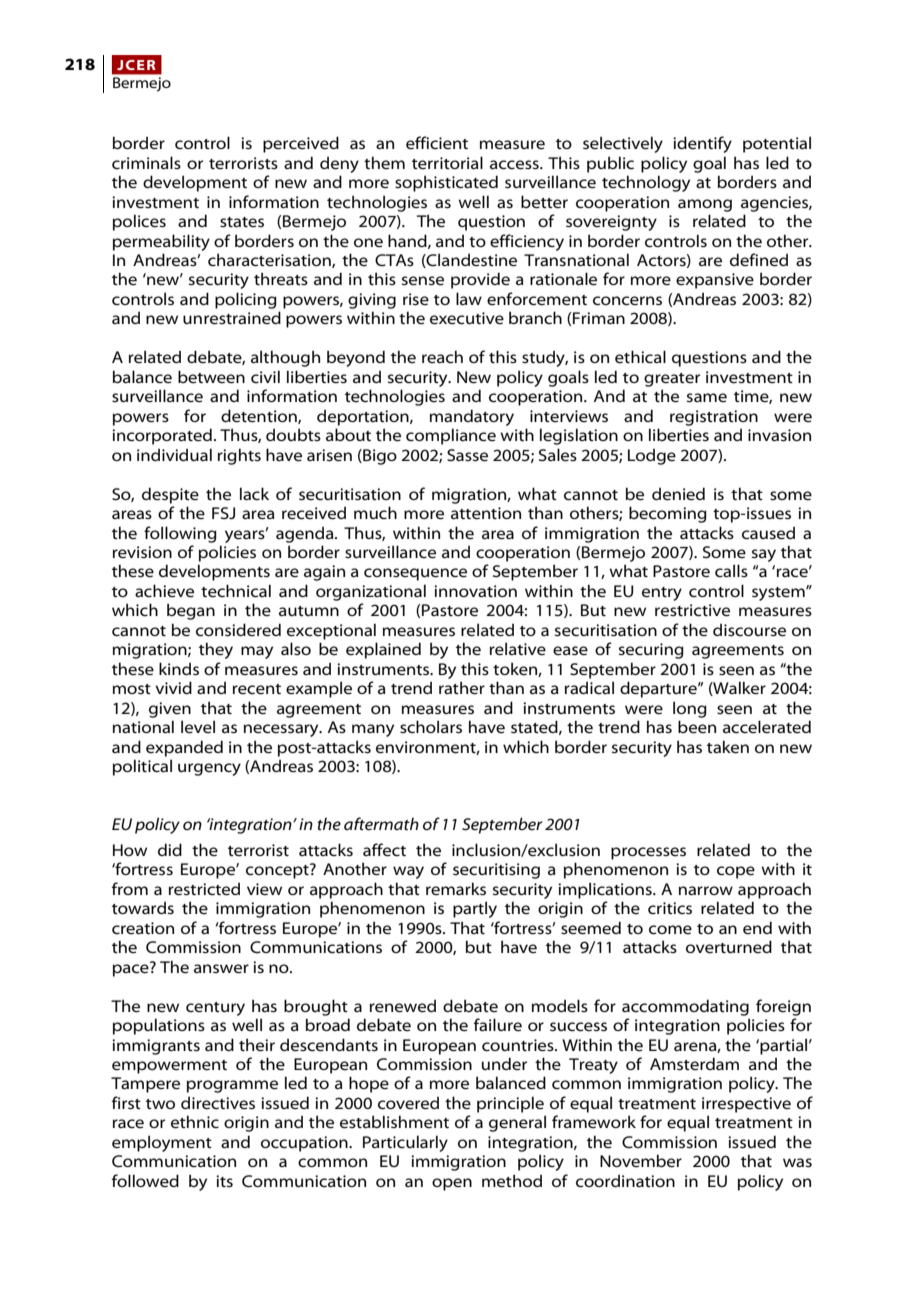 This image has width=924, height=1308. What do you see at coordinates (452, 1184) in the image?
I see `open` at bounding box center [452, 1184].
